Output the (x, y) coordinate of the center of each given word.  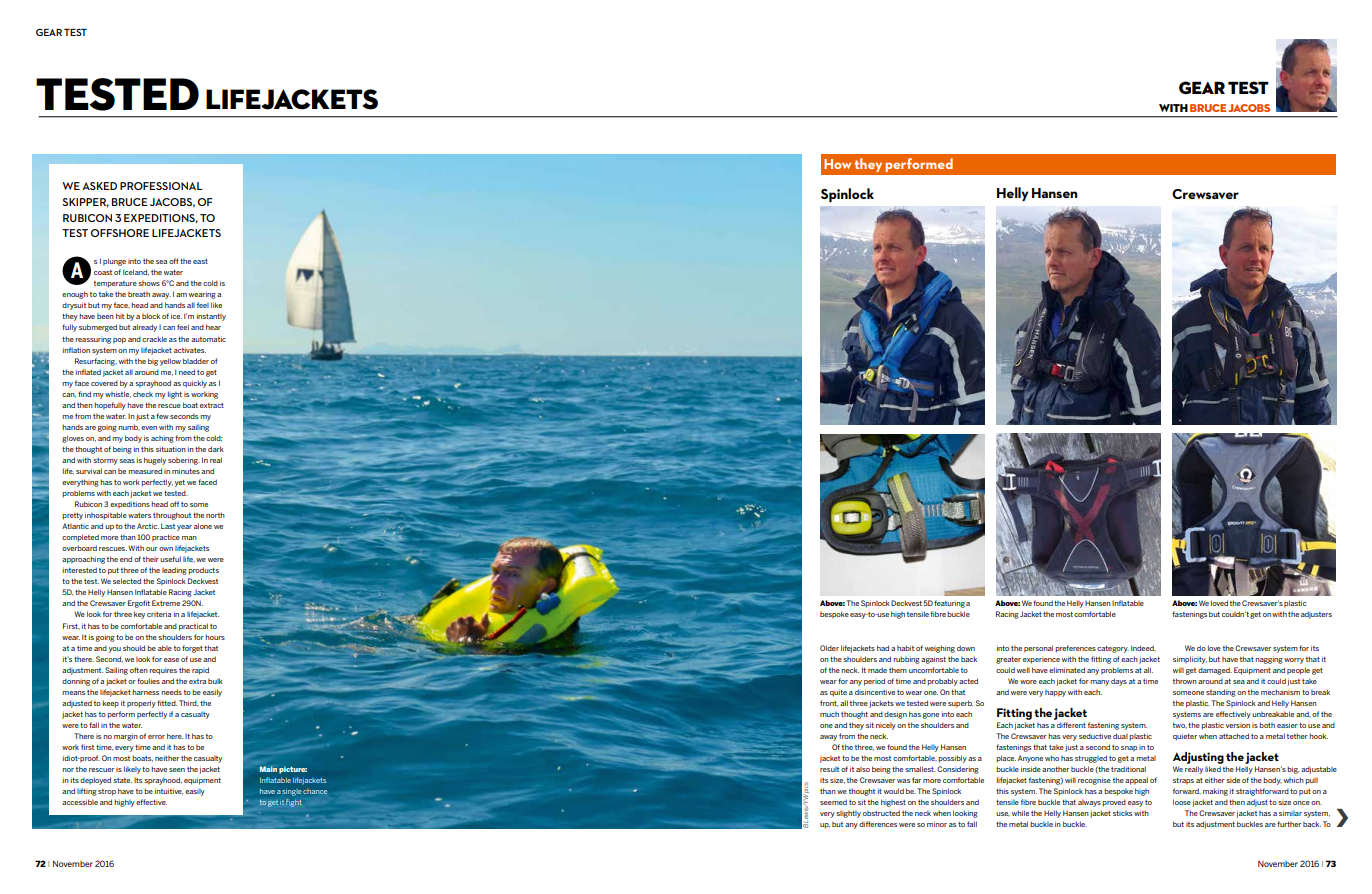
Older (829, 648)
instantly (211, 317)
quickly (195, 384)
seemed (833, 802)
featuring (949, 604)
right (293, 803)
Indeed (1143, 648)
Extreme (166, 603)
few (162, 416)
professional (161, 186)
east (200, 261)
